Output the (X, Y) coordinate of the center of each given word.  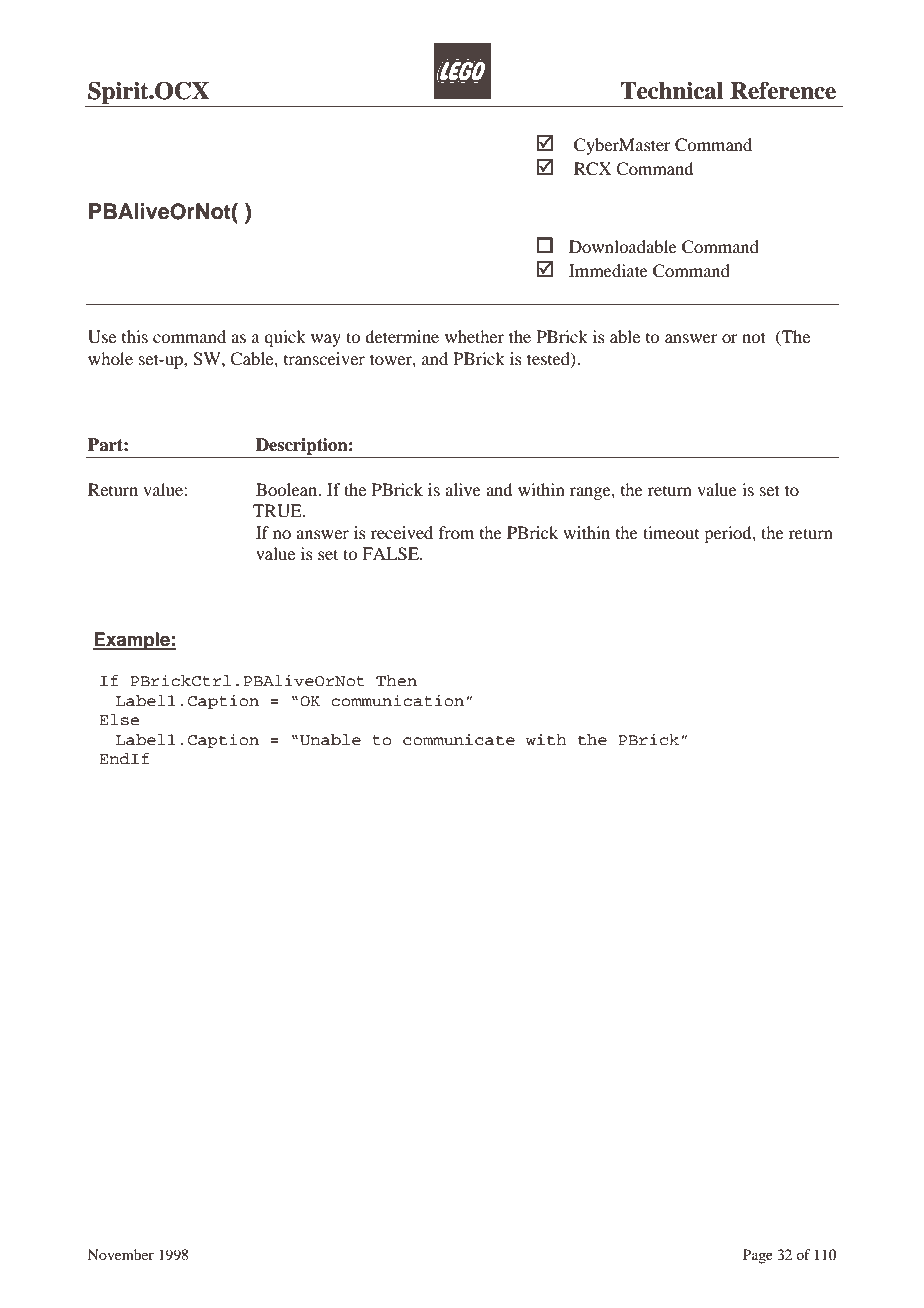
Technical (671, 90)
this (135, 336)
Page (758, 1256)
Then (396, 680)
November (121, 1254)
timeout (671, 532)
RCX (593, 169)
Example (132, 641)
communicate (459, 739)
